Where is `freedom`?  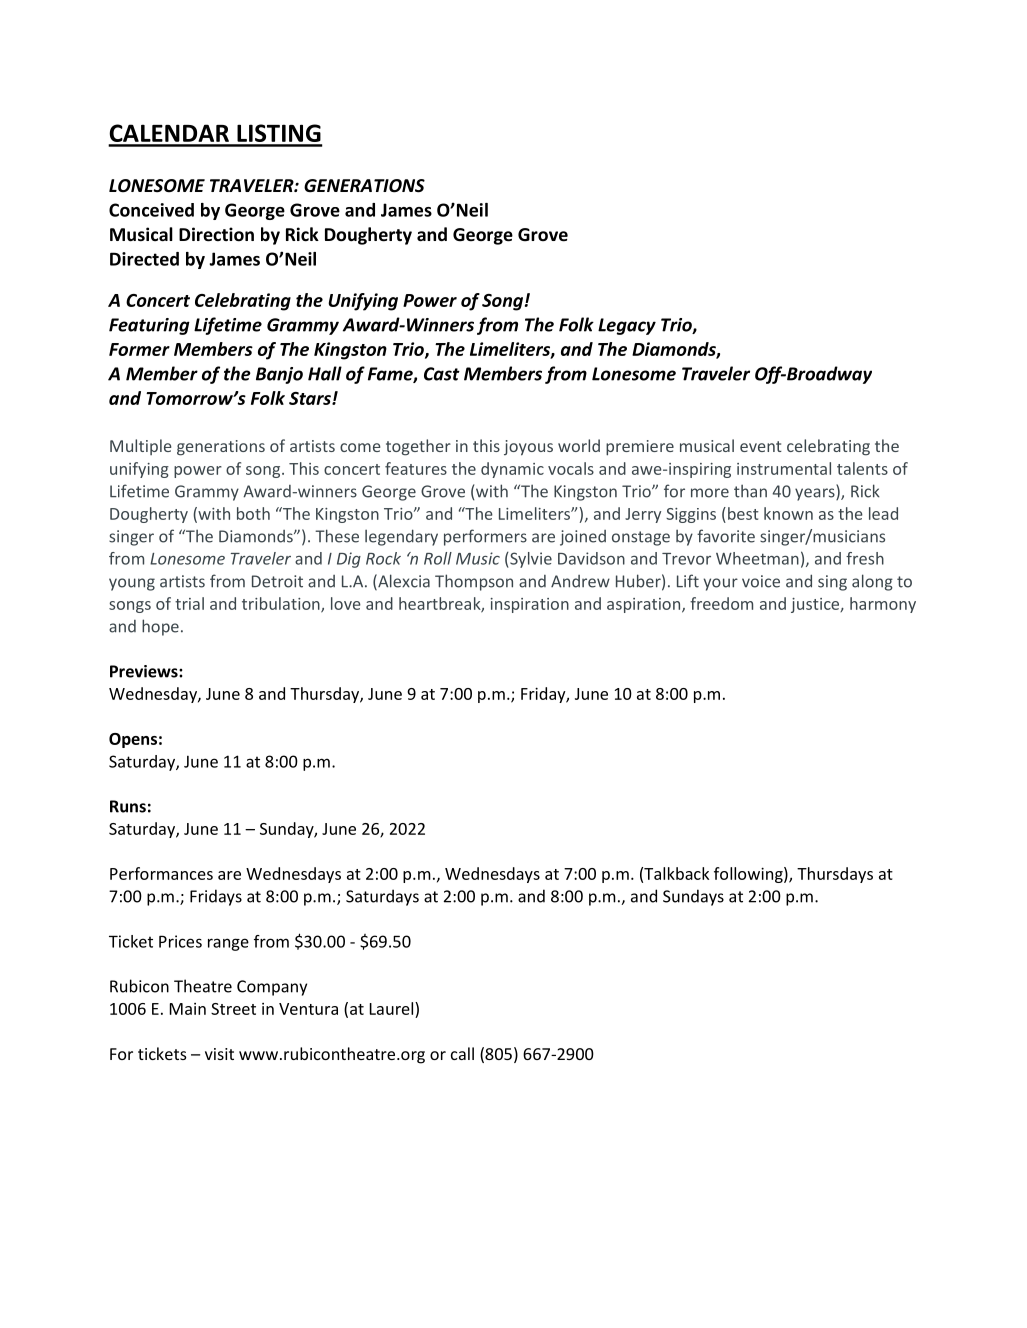
freedom is located at coordinates (721, 603).
